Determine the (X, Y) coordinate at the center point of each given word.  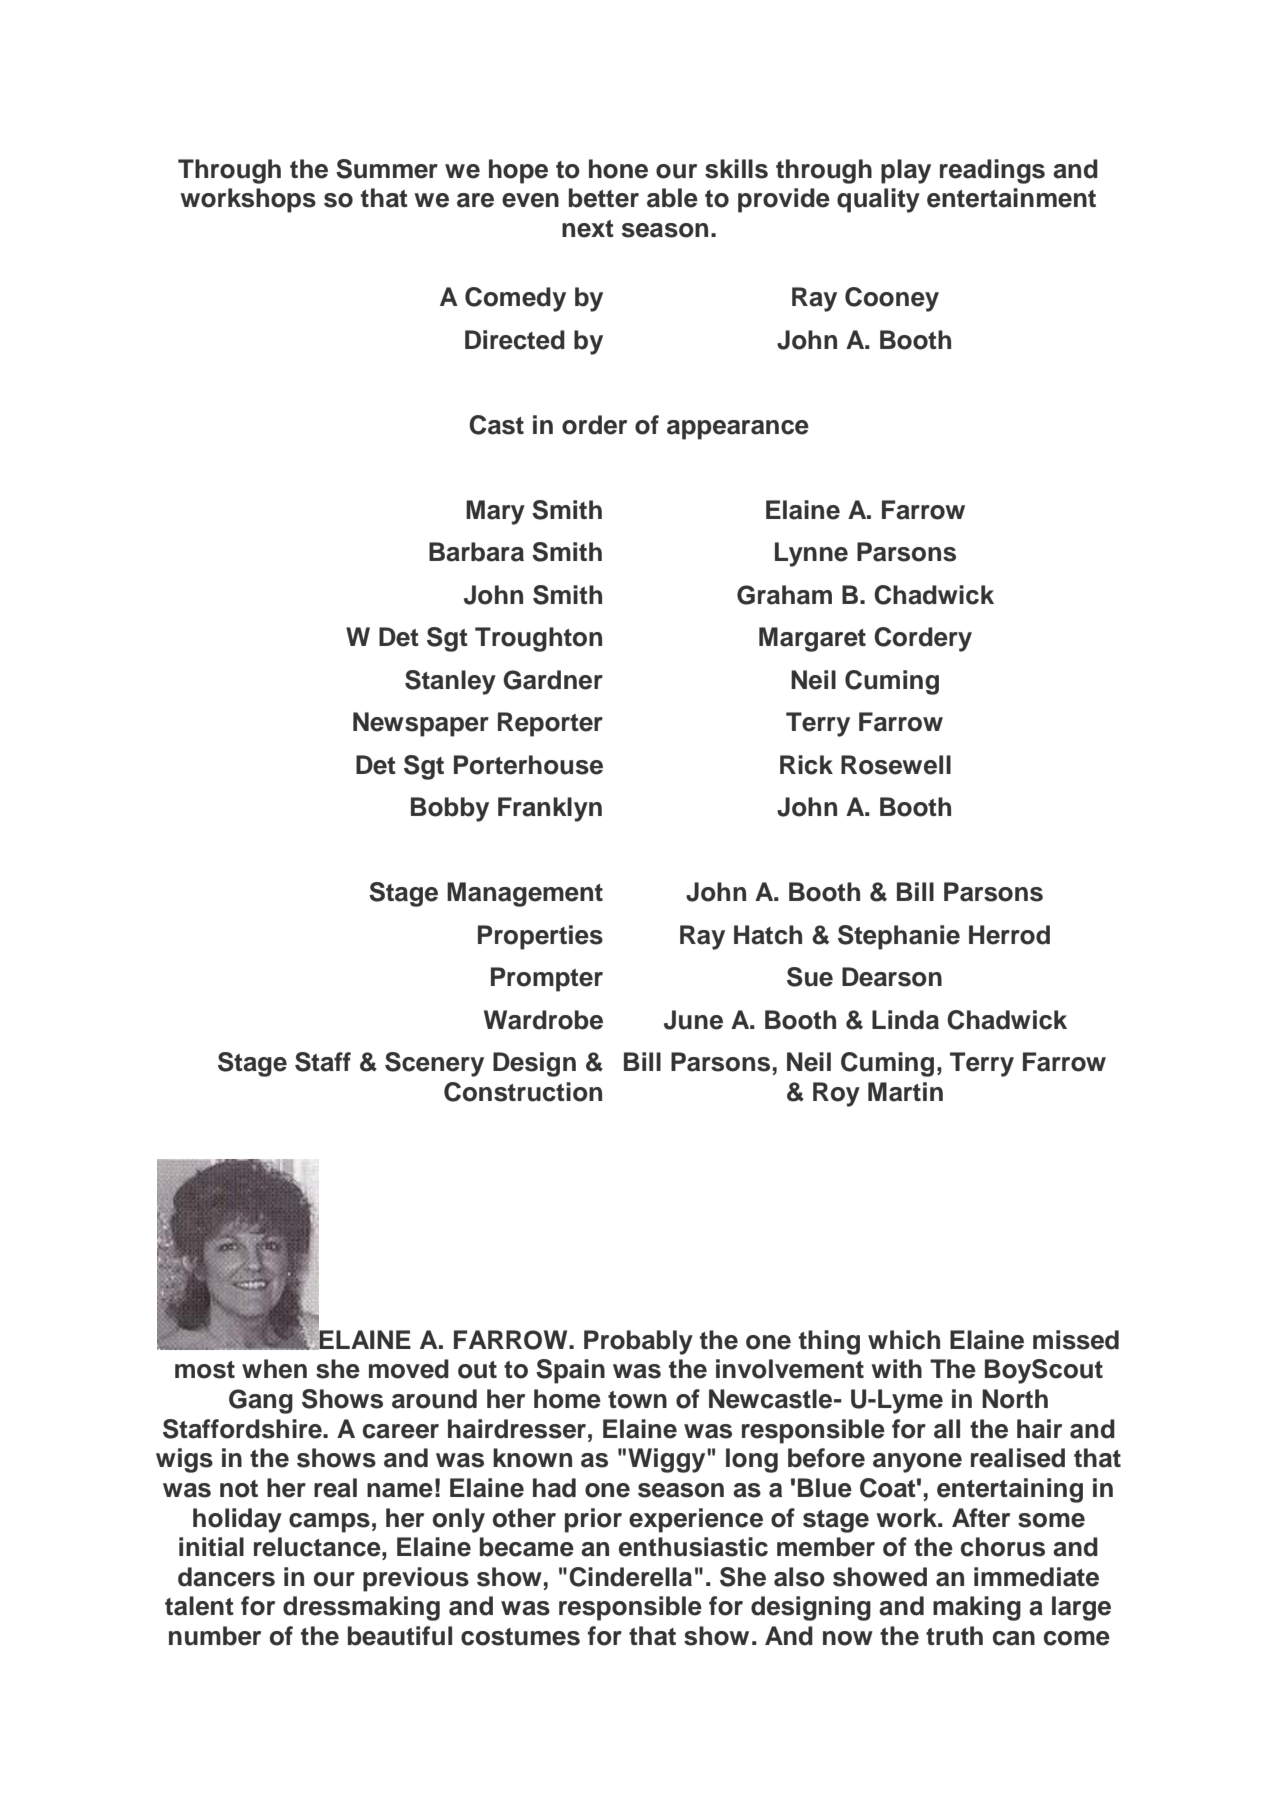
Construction (523, 1092)
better (604, 198)
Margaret (812, 639)
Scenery (434, 1064)
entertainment (1011, 198)
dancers (226, 1577)
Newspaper (421, 724)
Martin (905, 1092)
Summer (387, 169)
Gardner (553, 680)
